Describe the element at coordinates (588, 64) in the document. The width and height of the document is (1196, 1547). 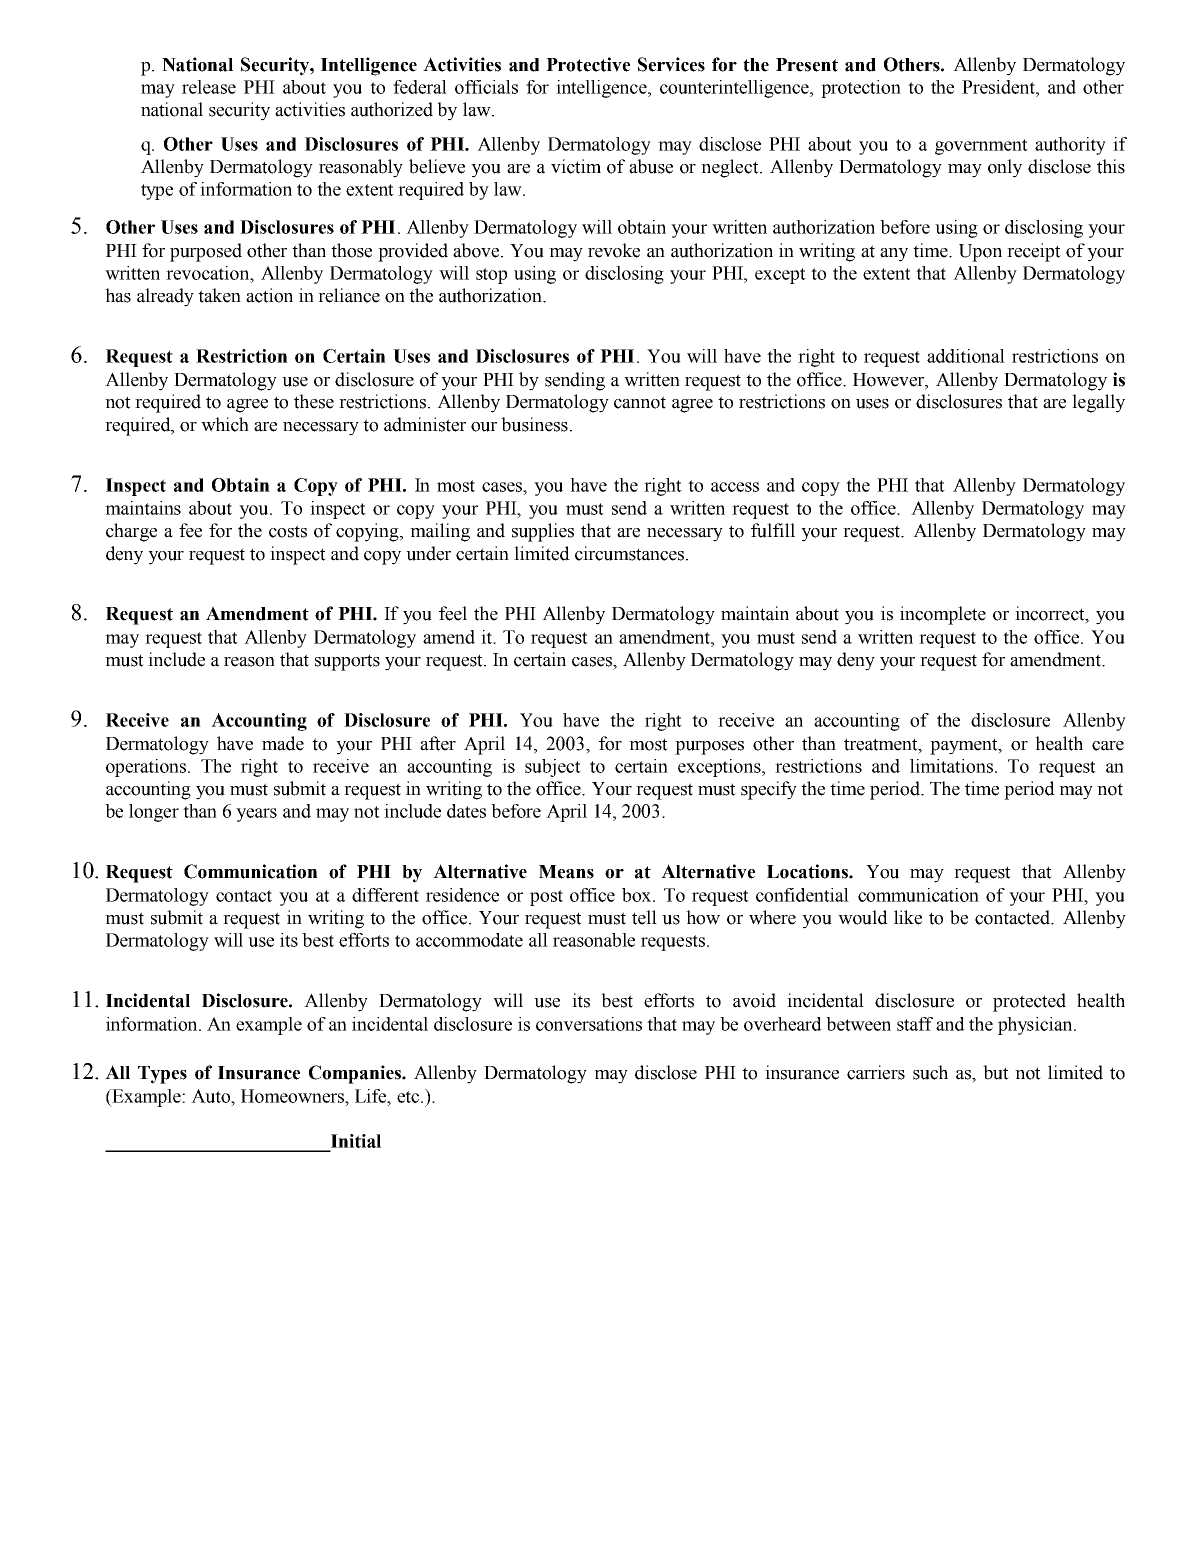
I see `Protective` at that location.
